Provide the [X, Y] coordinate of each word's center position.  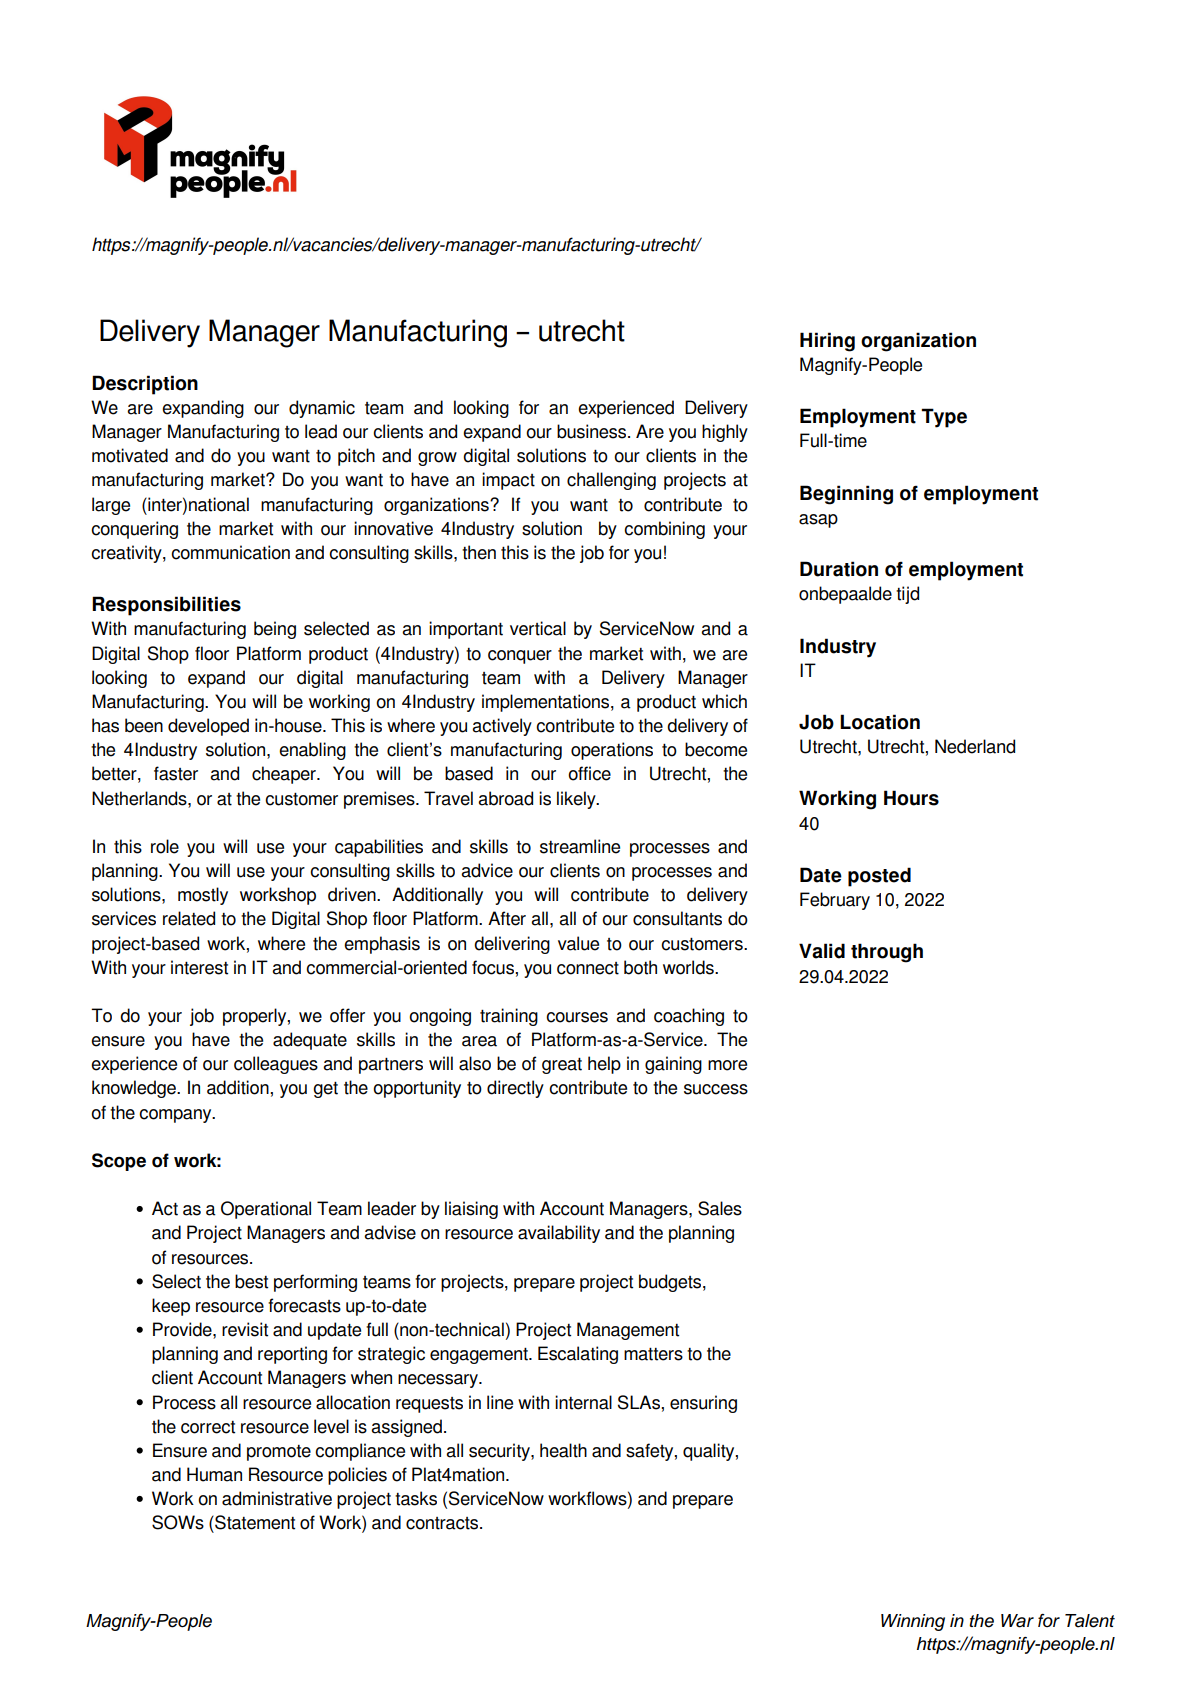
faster [176, 773]
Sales [720, 1208]
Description [145, 385]
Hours [911, 798]
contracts [443, 1523]
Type [944, 418]
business [593, 431]
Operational [266, 1210]
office [589, 773]
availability [559, 1234]
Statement [254, 1522]
